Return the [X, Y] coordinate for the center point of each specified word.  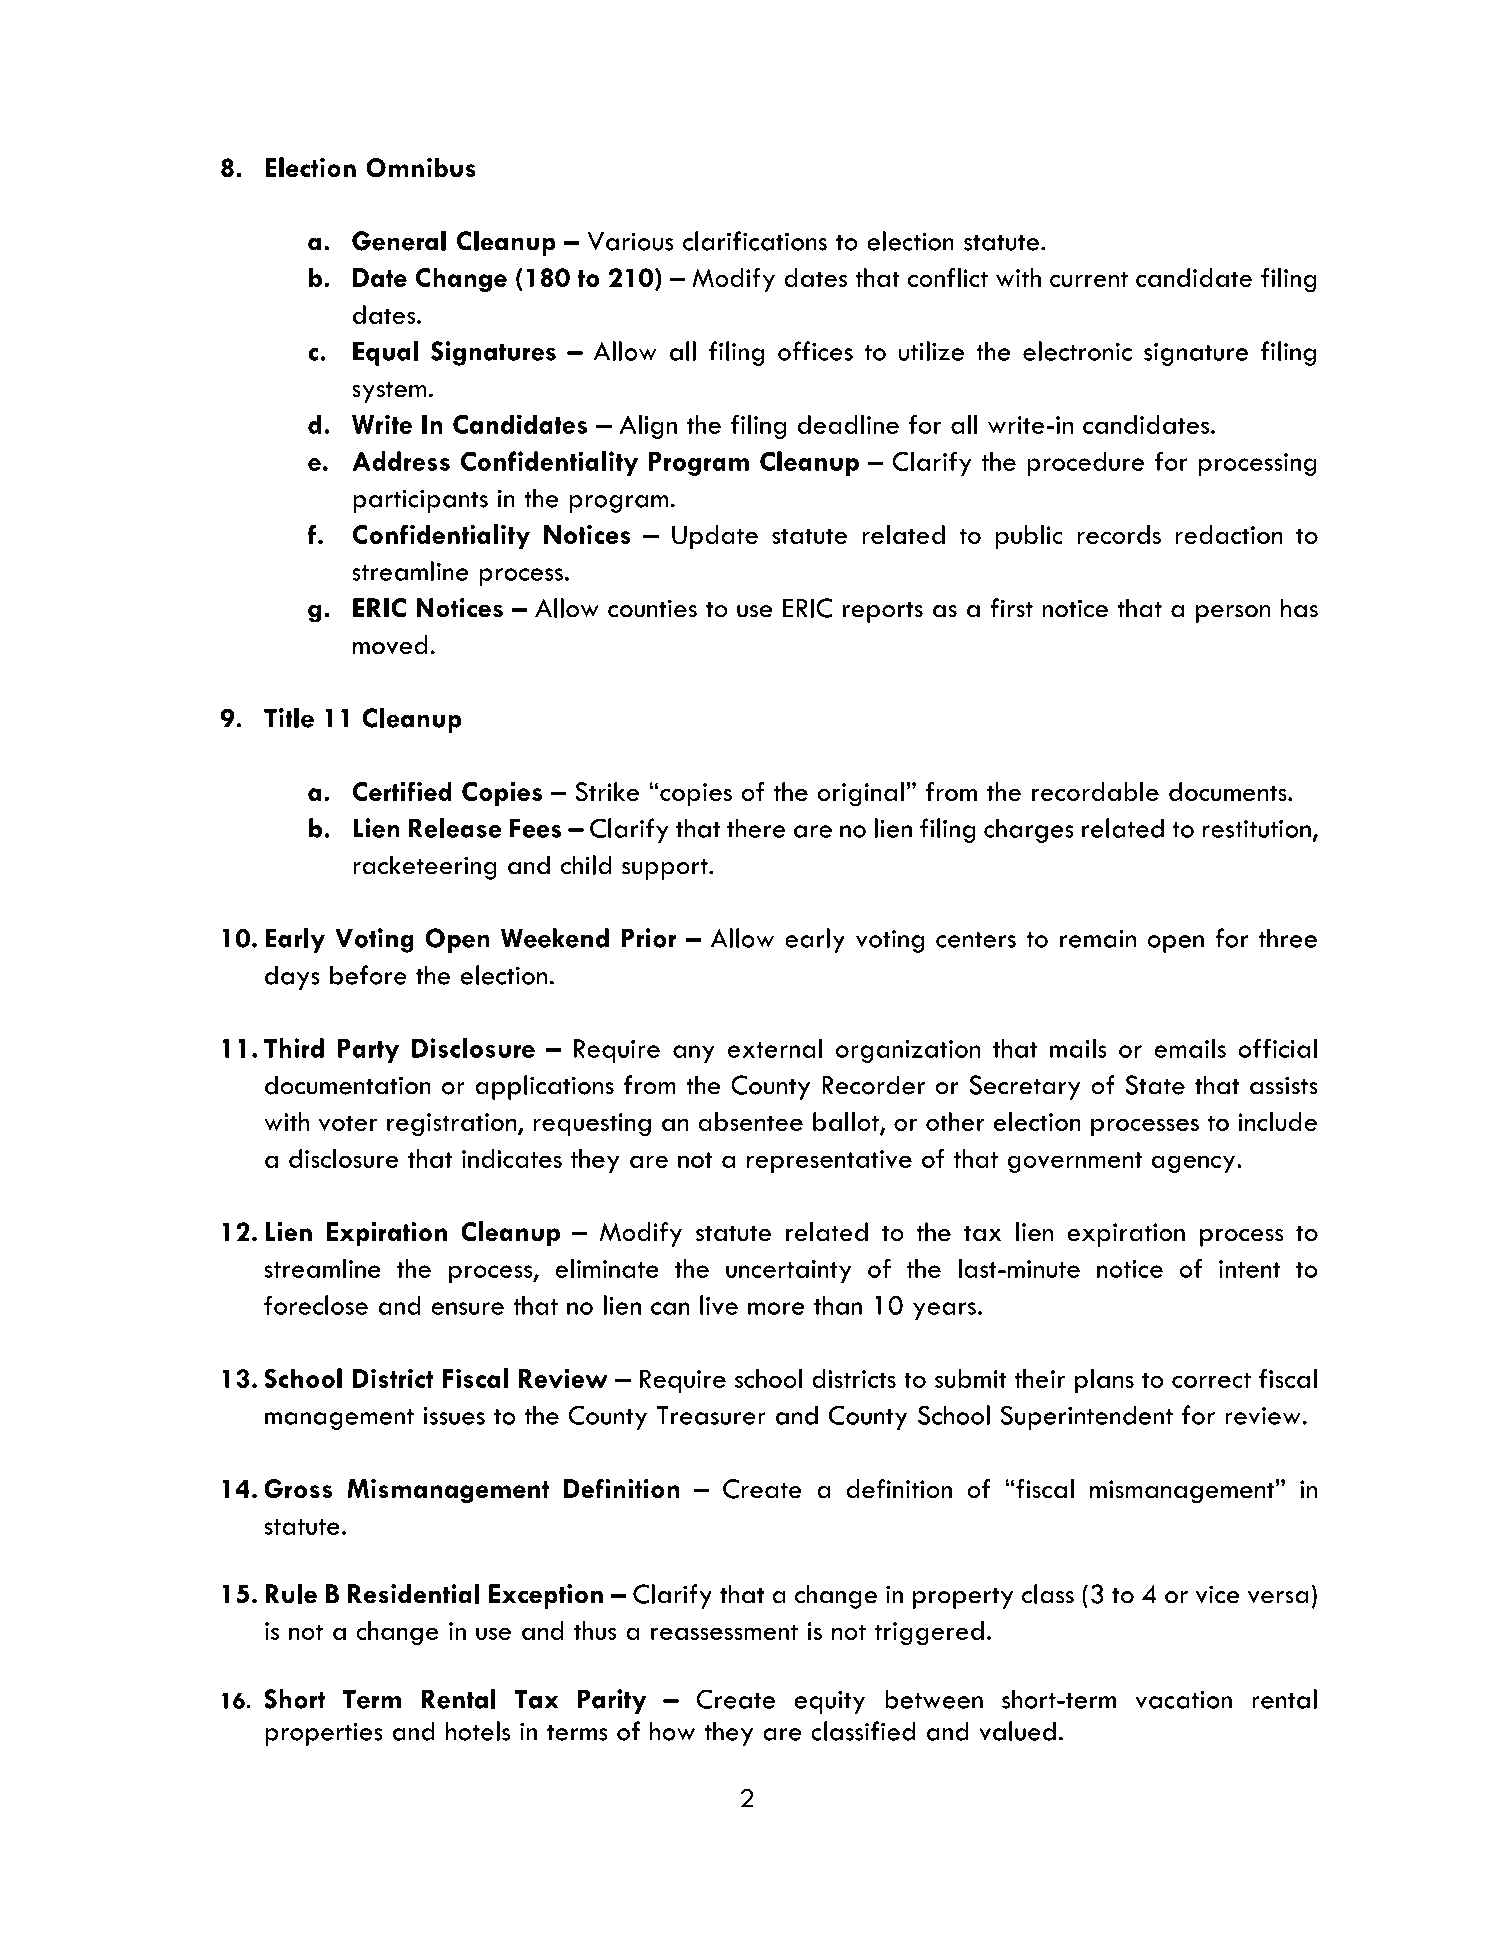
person [1233, 614]
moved [390, 645]
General [399, 241]
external [775, 1048]
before [368, 975]
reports [883, 612]
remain [1098, 938]
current [1089, 279]
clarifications [755, 241]
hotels [477, 1731]
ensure [467, 1308]
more [776, 1308]
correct [1211, 1380]
